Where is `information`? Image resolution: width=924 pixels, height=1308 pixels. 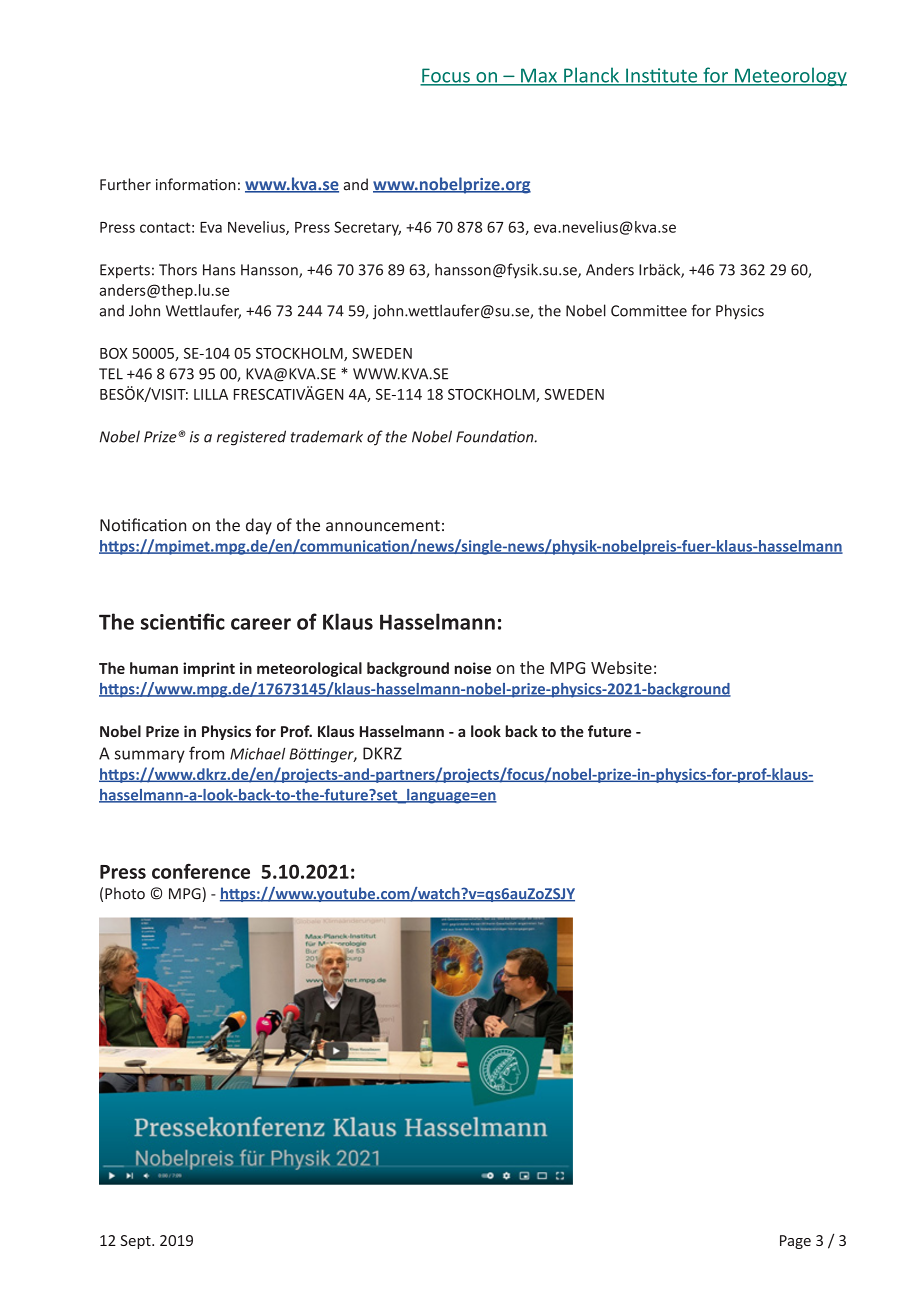 information is located at coordinates (196, 184).
